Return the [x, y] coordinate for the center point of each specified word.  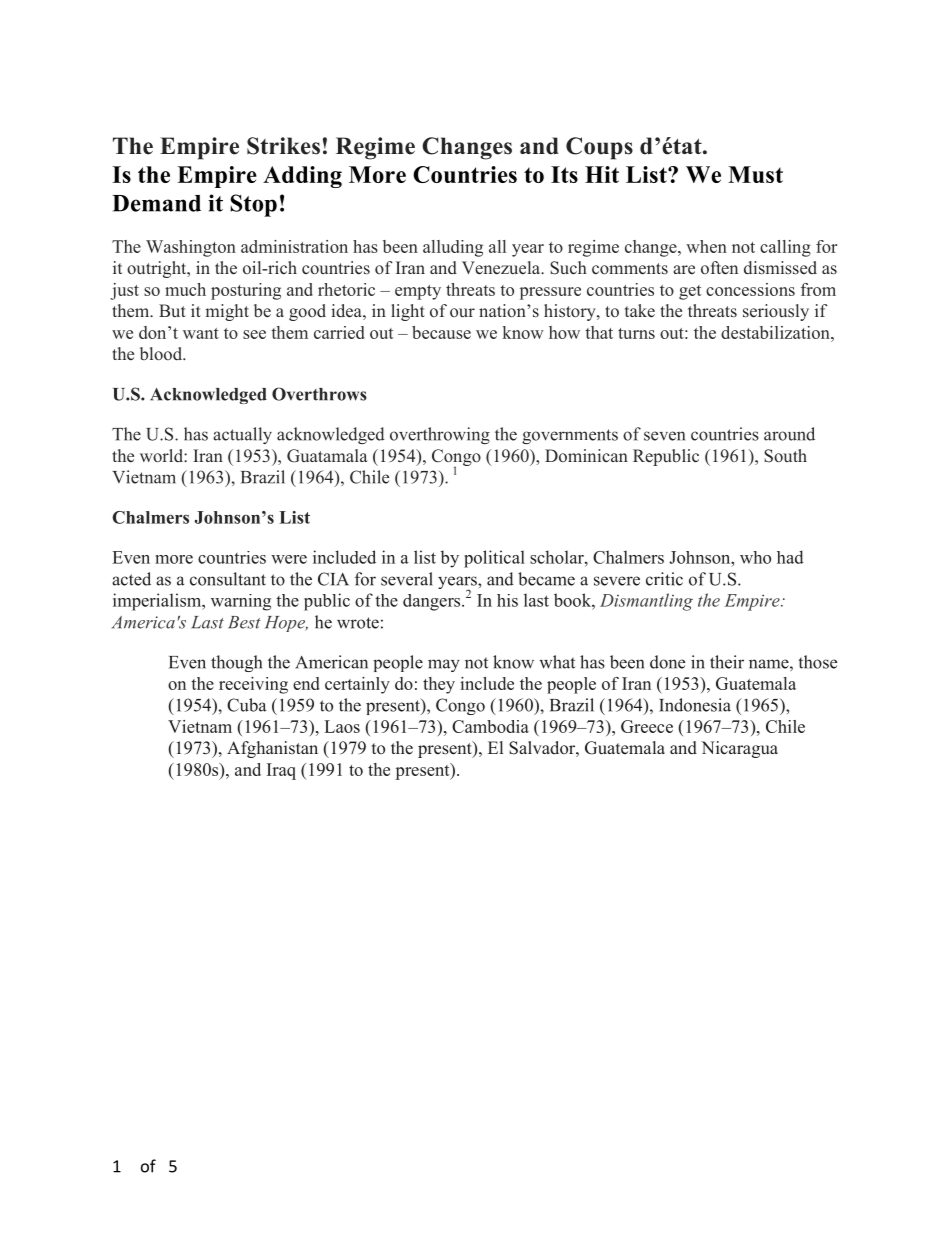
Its [564, 174]
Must [755, 174]
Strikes [283, 146]
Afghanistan [272, 749]
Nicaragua [739, 749]
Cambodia [490, 726]
